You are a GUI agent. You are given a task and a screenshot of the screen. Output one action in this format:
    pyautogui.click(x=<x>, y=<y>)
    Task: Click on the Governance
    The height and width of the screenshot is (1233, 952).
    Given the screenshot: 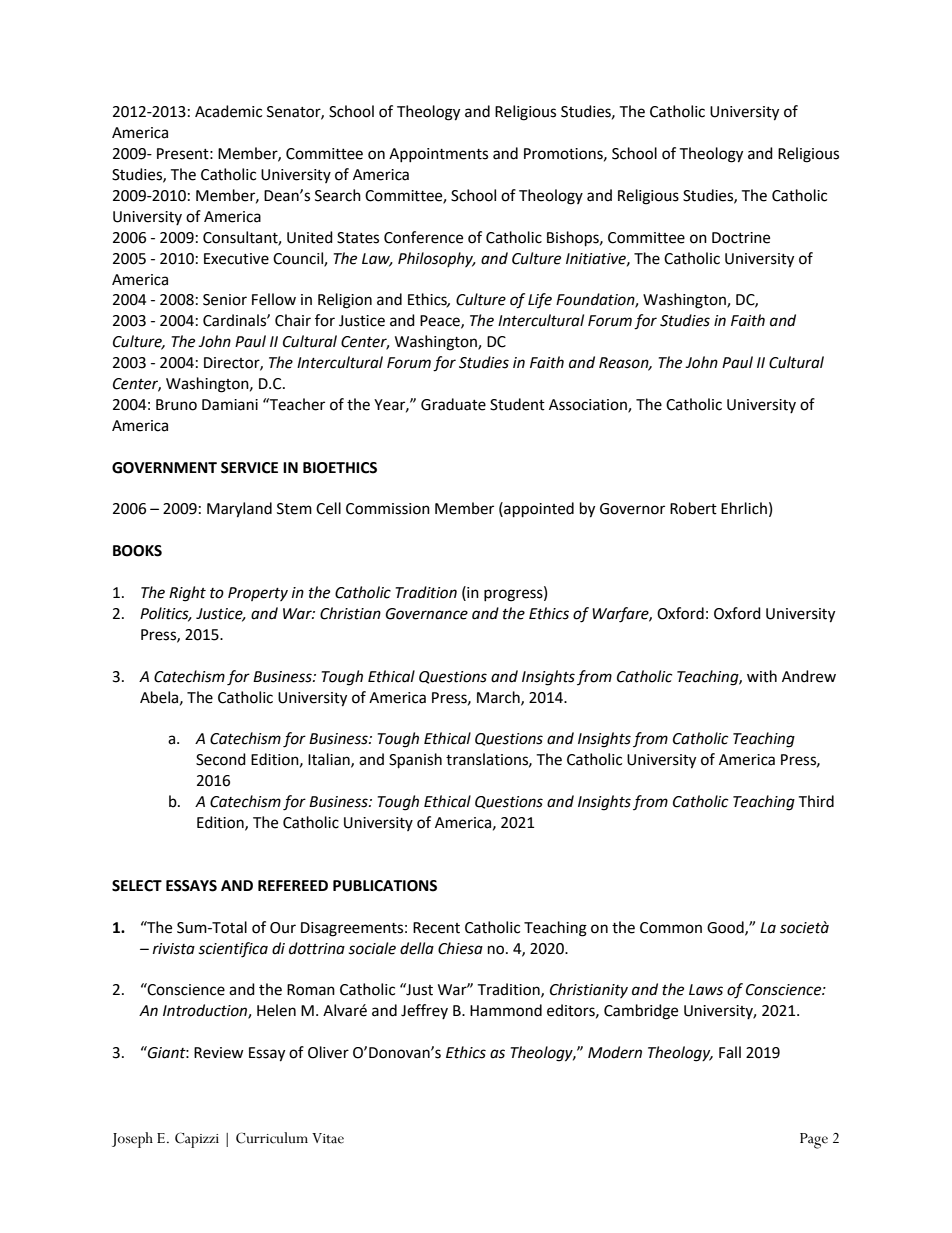 What is the action you would take?
    pyautogui.click(x=427, y=614)
